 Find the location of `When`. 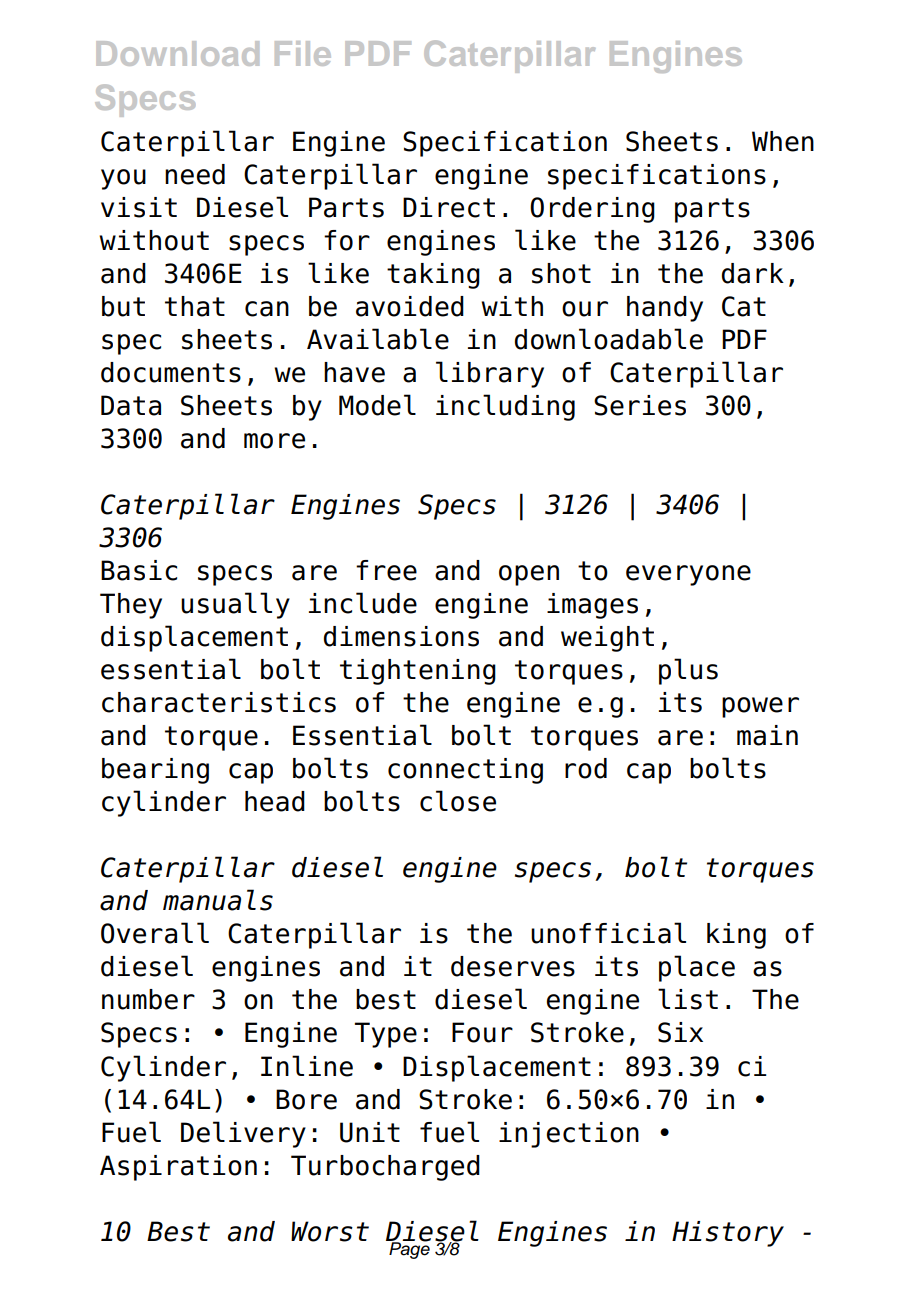

When is located at coordinates (783, 141).
